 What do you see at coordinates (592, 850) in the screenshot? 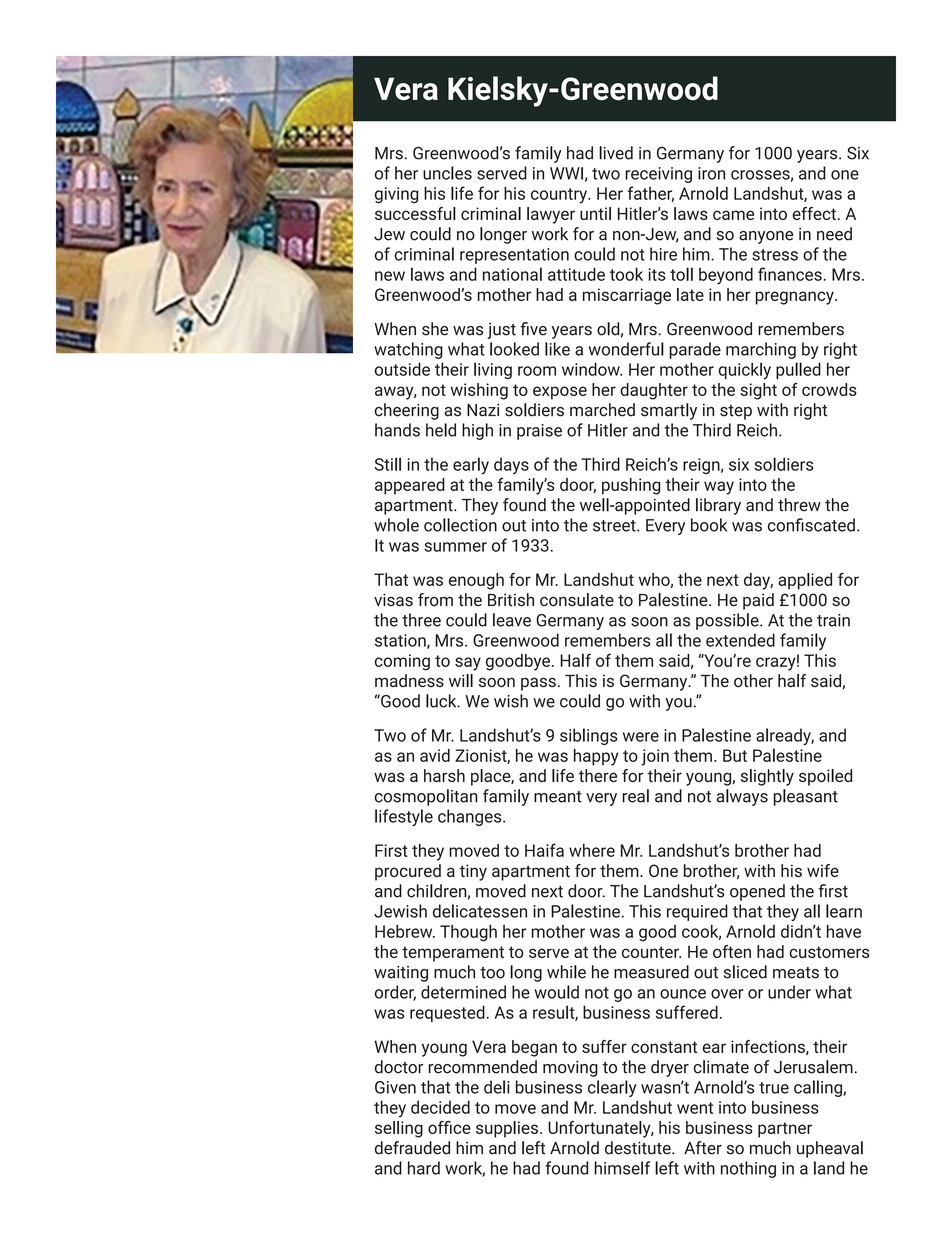
I see `where` at bounding box center [592, 850].
